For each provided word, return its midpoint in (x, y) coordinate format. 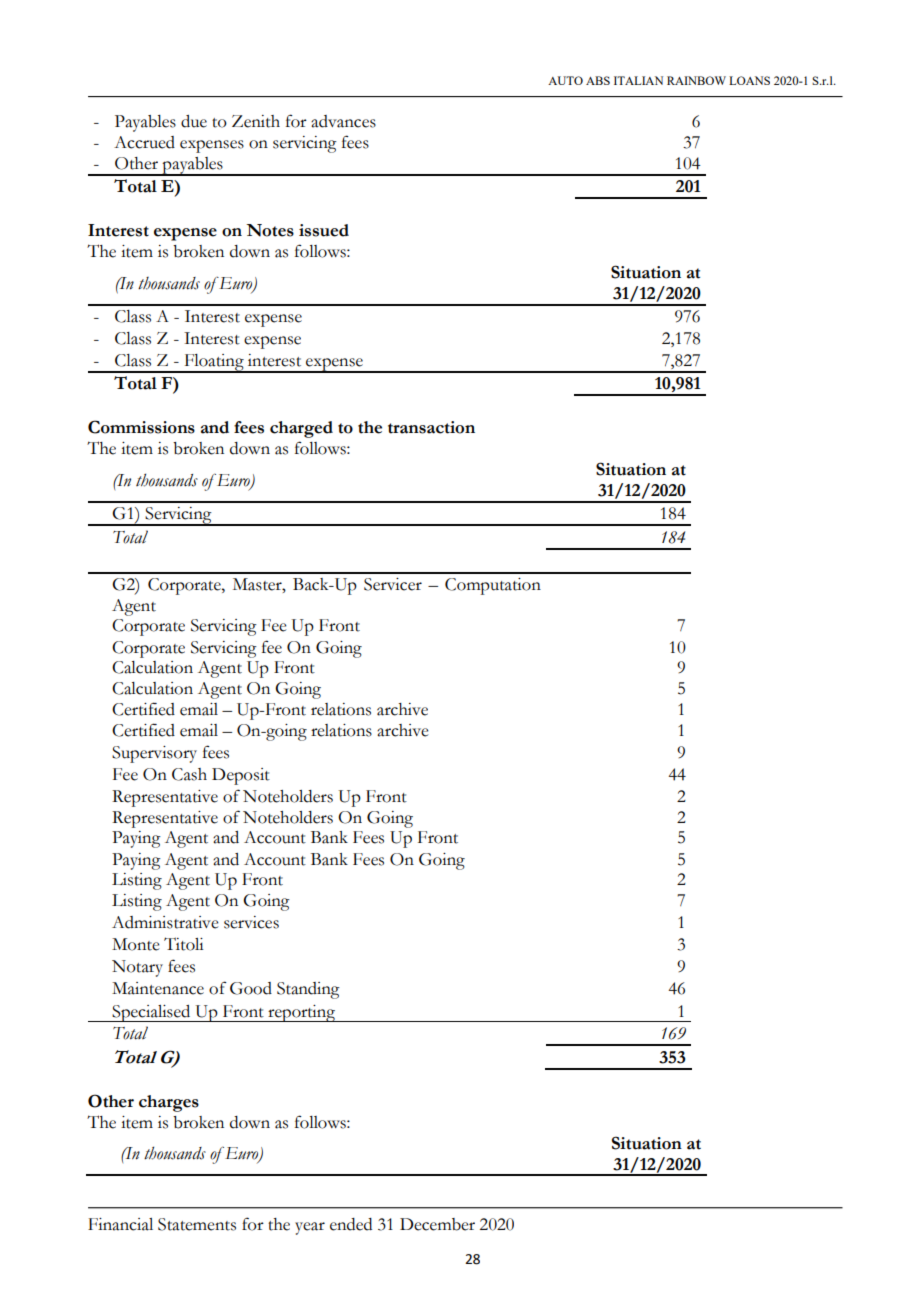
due (194, 121)
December (437, 1224)
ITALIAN (638, 80)
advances (343, 121)
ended (351, 1224)
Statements (197, 1224)
